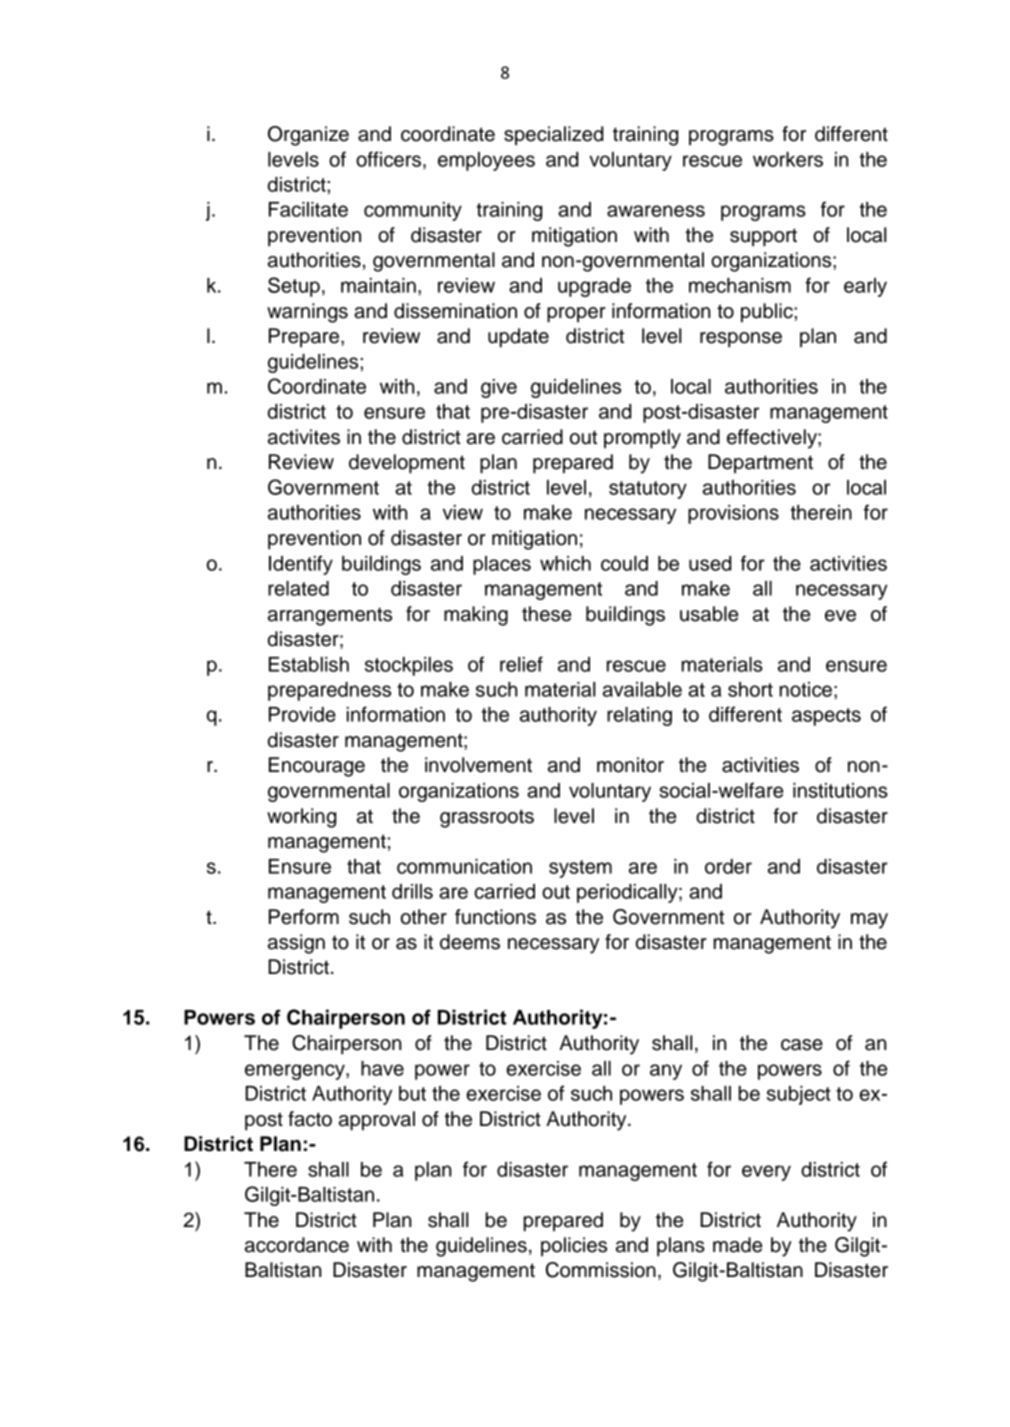 Image resolution: width=1010 pixels, height=1427 pixels. I want to click on policies, so click(574, 1247).
